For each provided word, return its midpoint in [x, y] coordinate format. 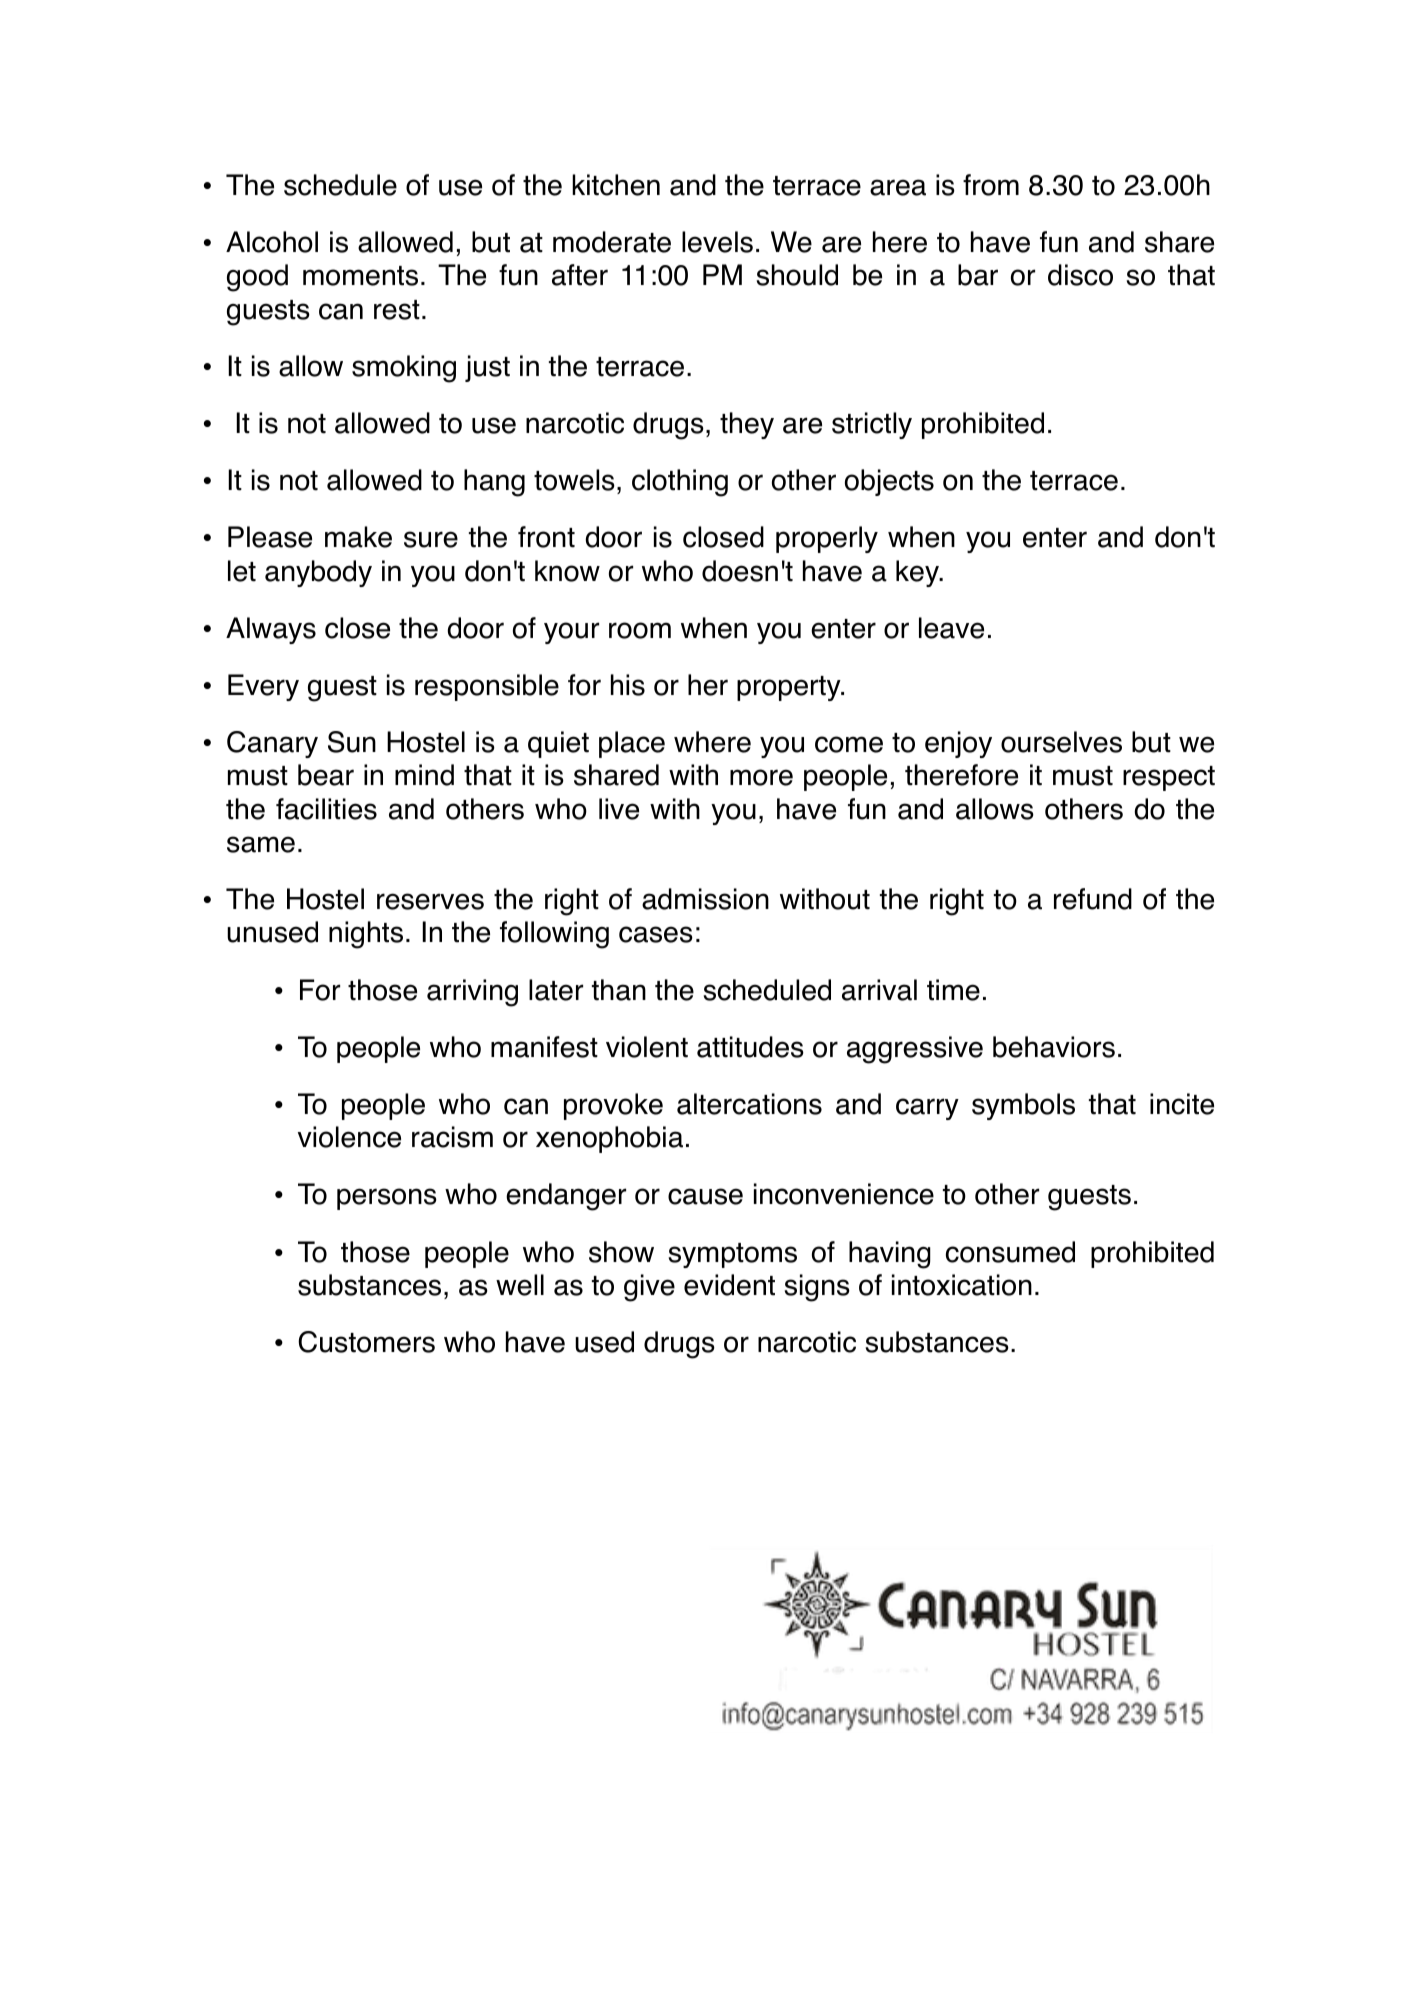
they [747, 425]
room [640, 630]
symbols [1023, 1106]
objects [889, 482]
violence [349, 1137]
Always [271, 630]
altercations [749, 1104]
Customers [366, 1342]
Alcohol [272, 242]
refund [1093, 899]
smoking [404, 369]
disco [1080, 275]
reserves [430, 901]
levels [717, 242]
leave [951, 628]
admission [705, 899]
